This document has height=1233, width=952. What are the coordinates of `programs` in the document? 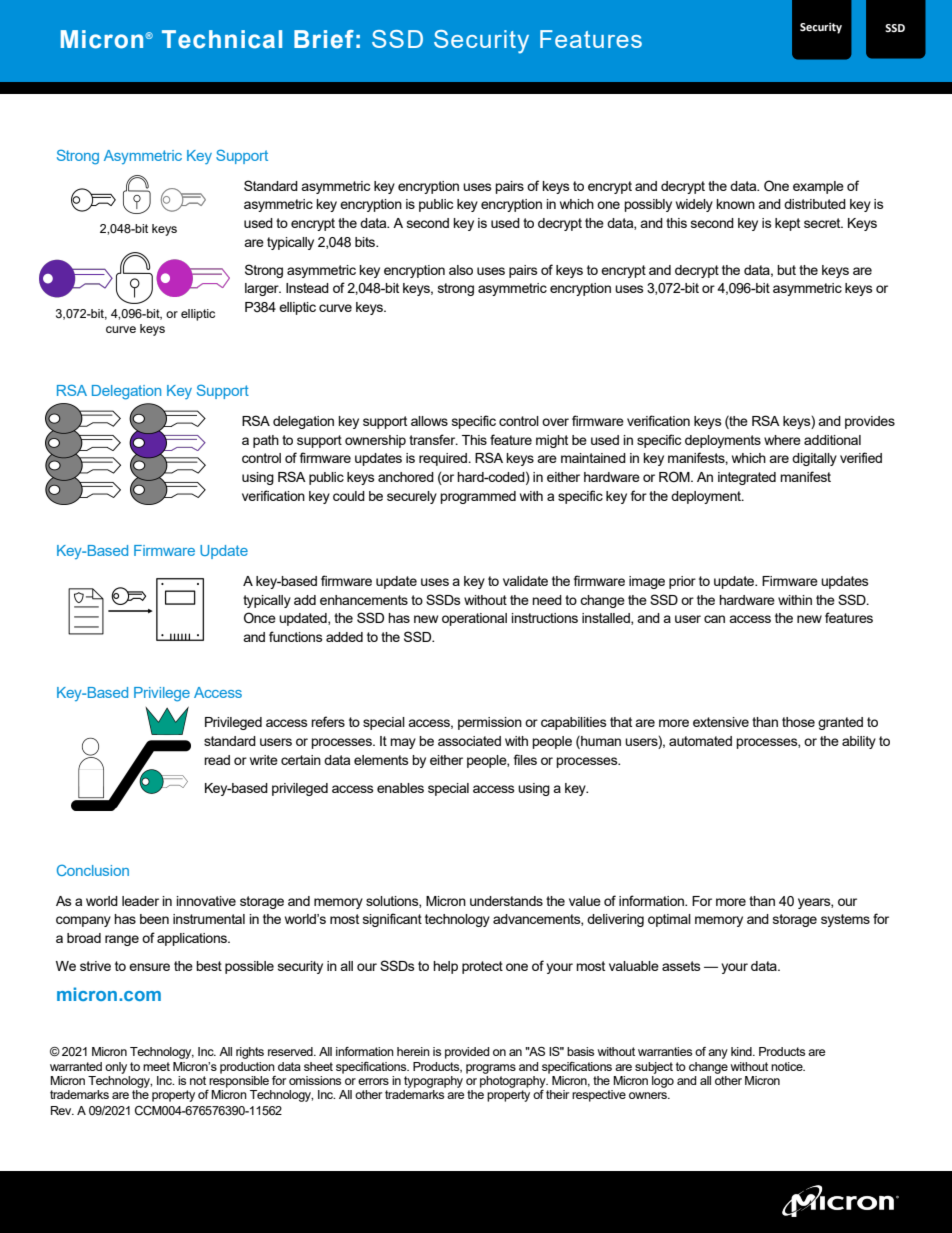 It's located at (491, 1069).
